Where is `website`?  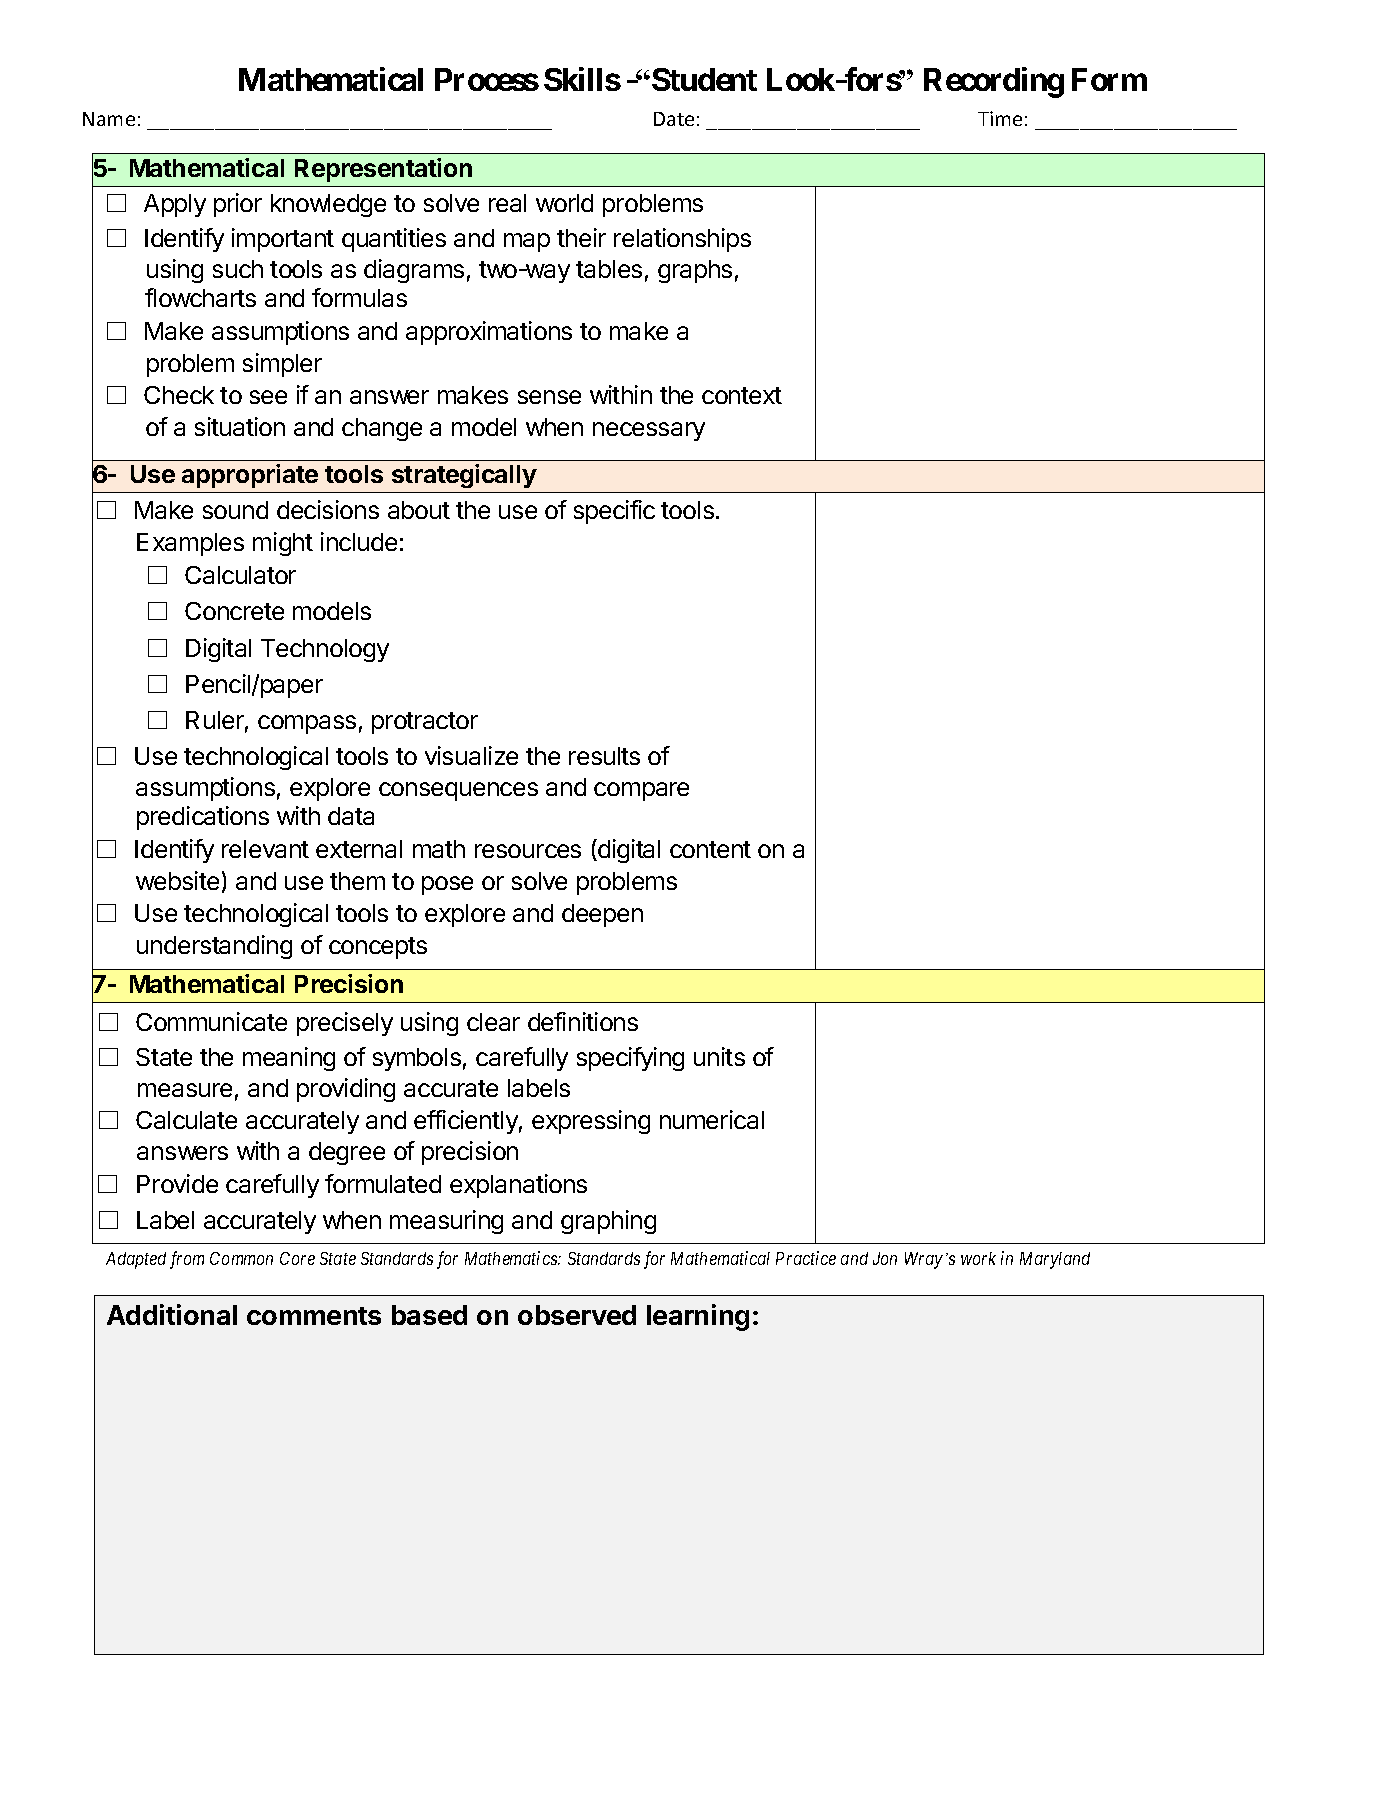
website is located at coordinates (177, 880).
